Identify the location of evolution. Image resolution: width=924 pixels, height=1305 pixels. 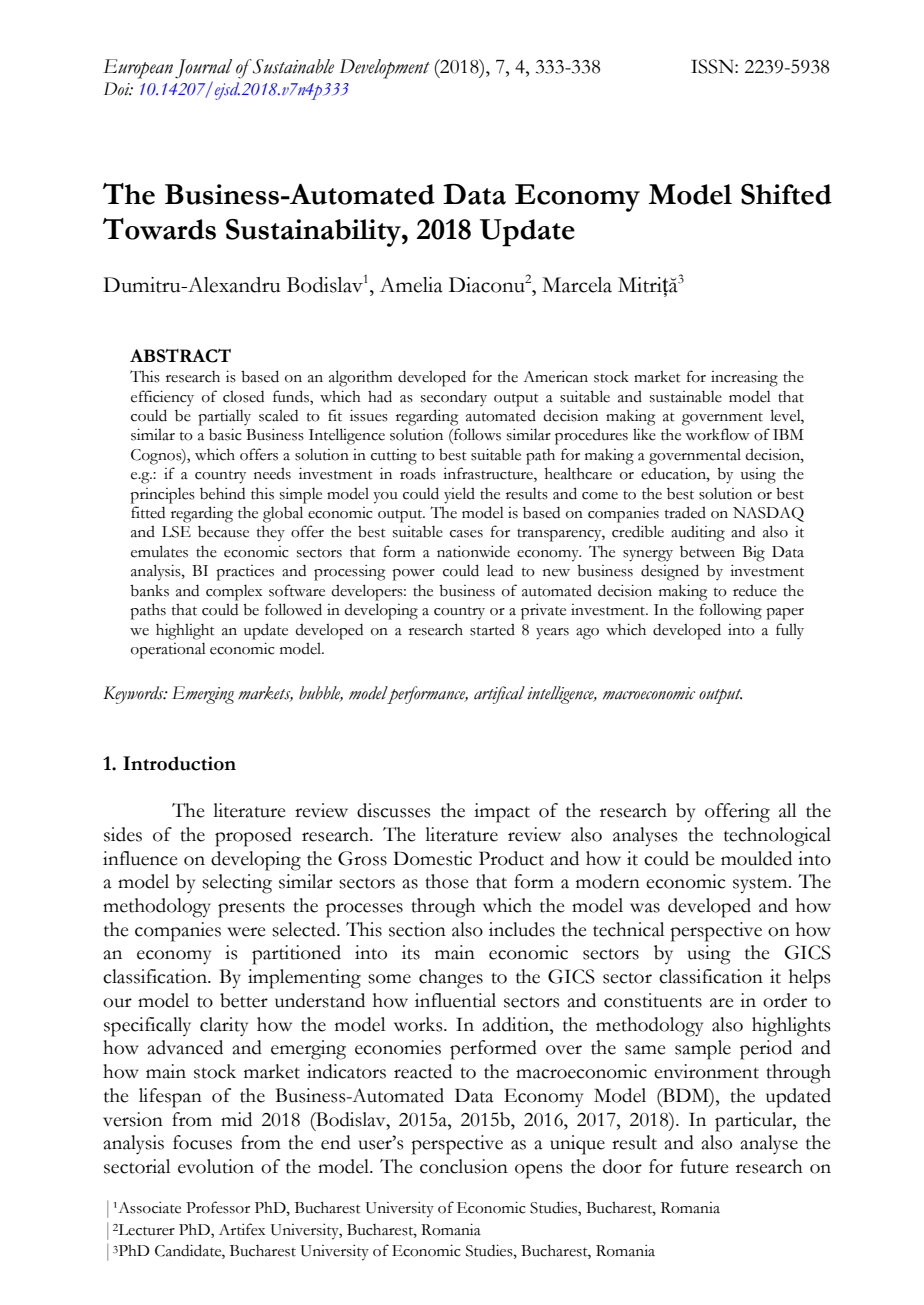
(216, 1166).
